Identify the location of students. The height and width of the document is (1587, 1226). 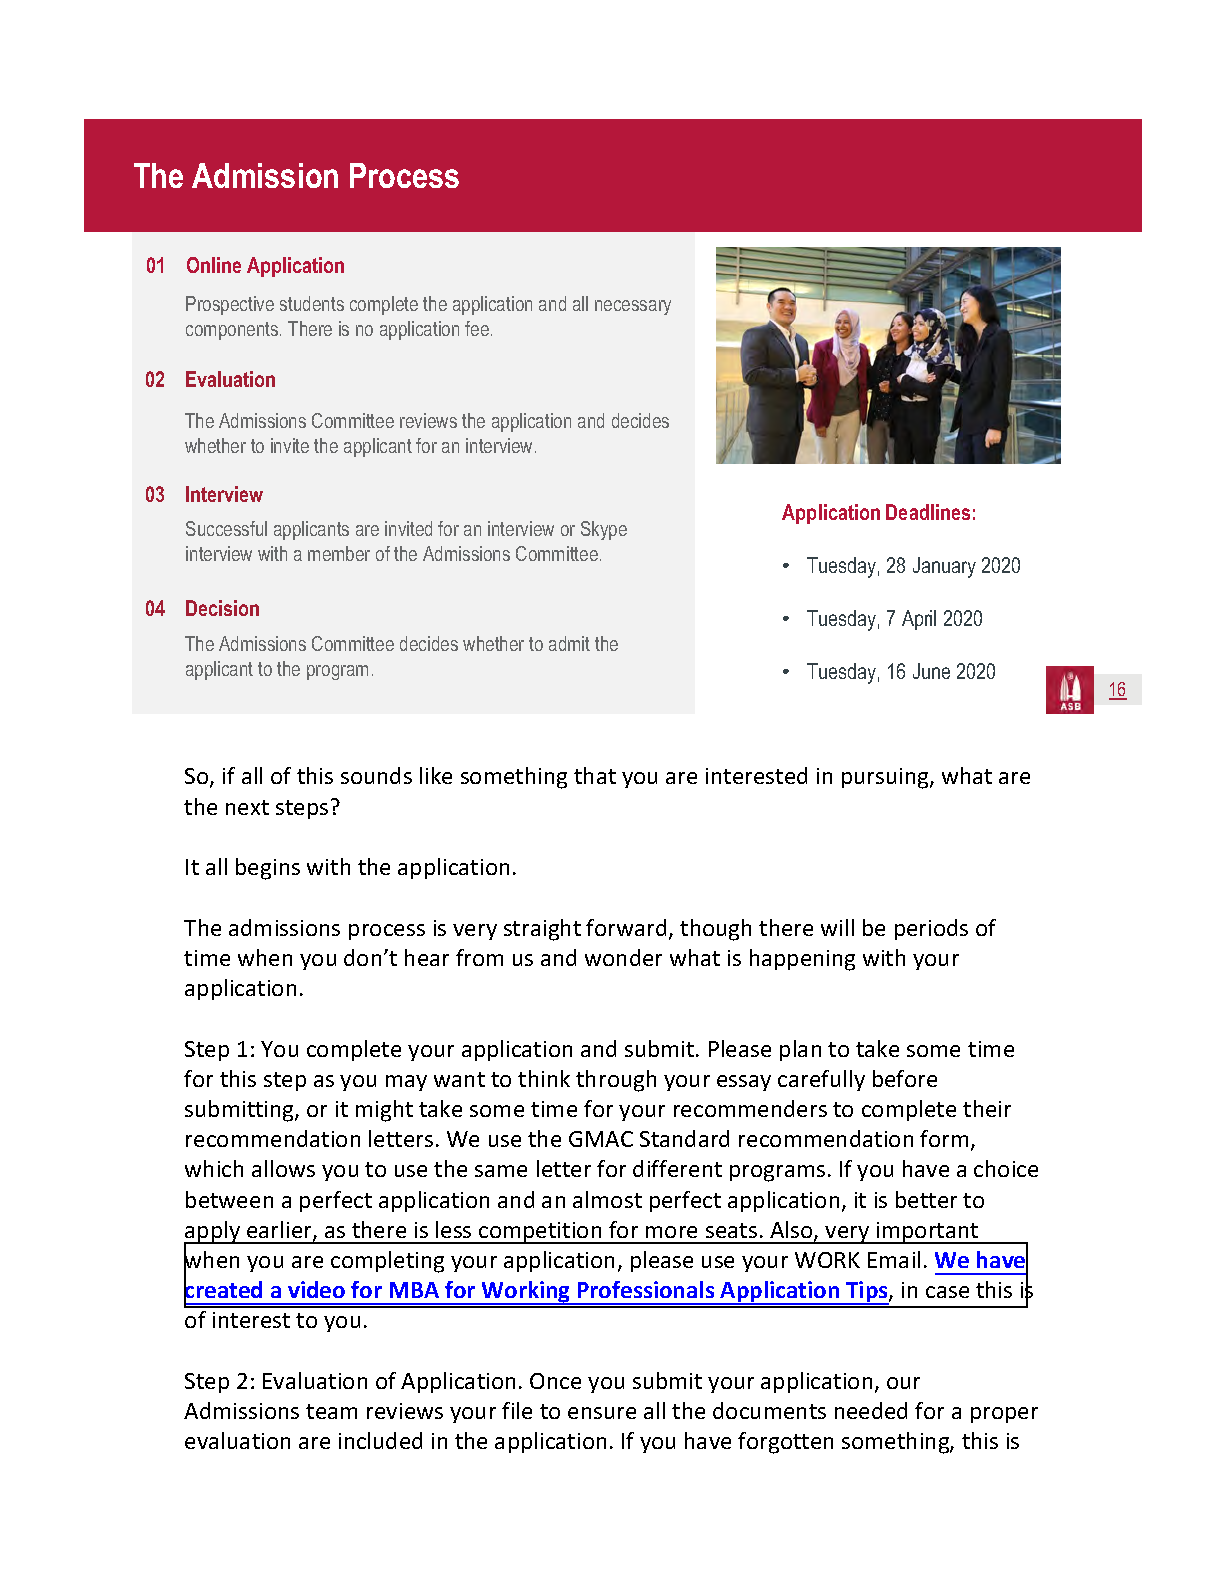
(312, 303).
